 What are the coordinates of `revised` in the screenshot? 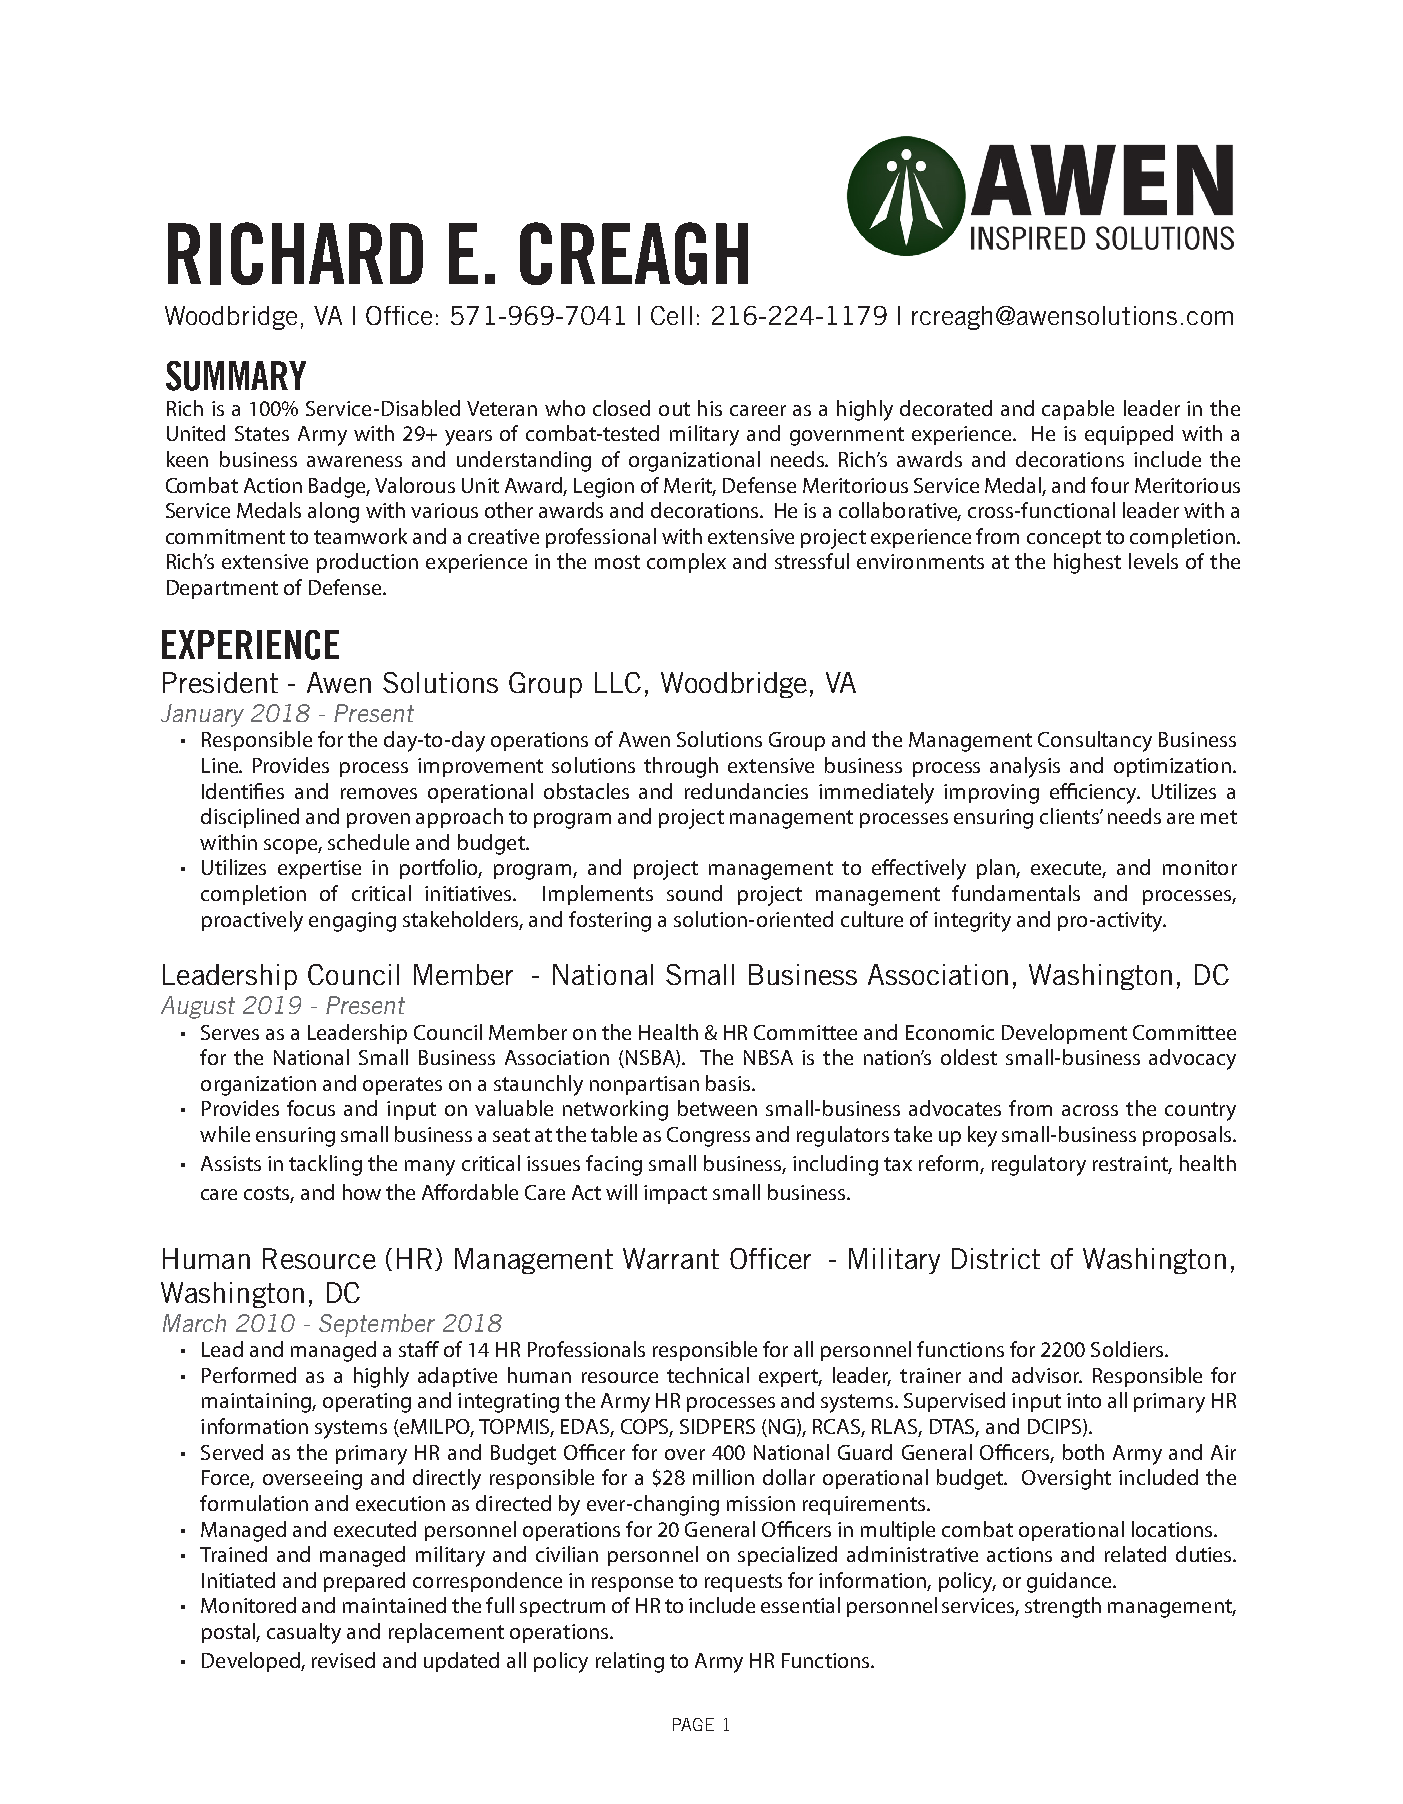 It's located at (343, 1660).
